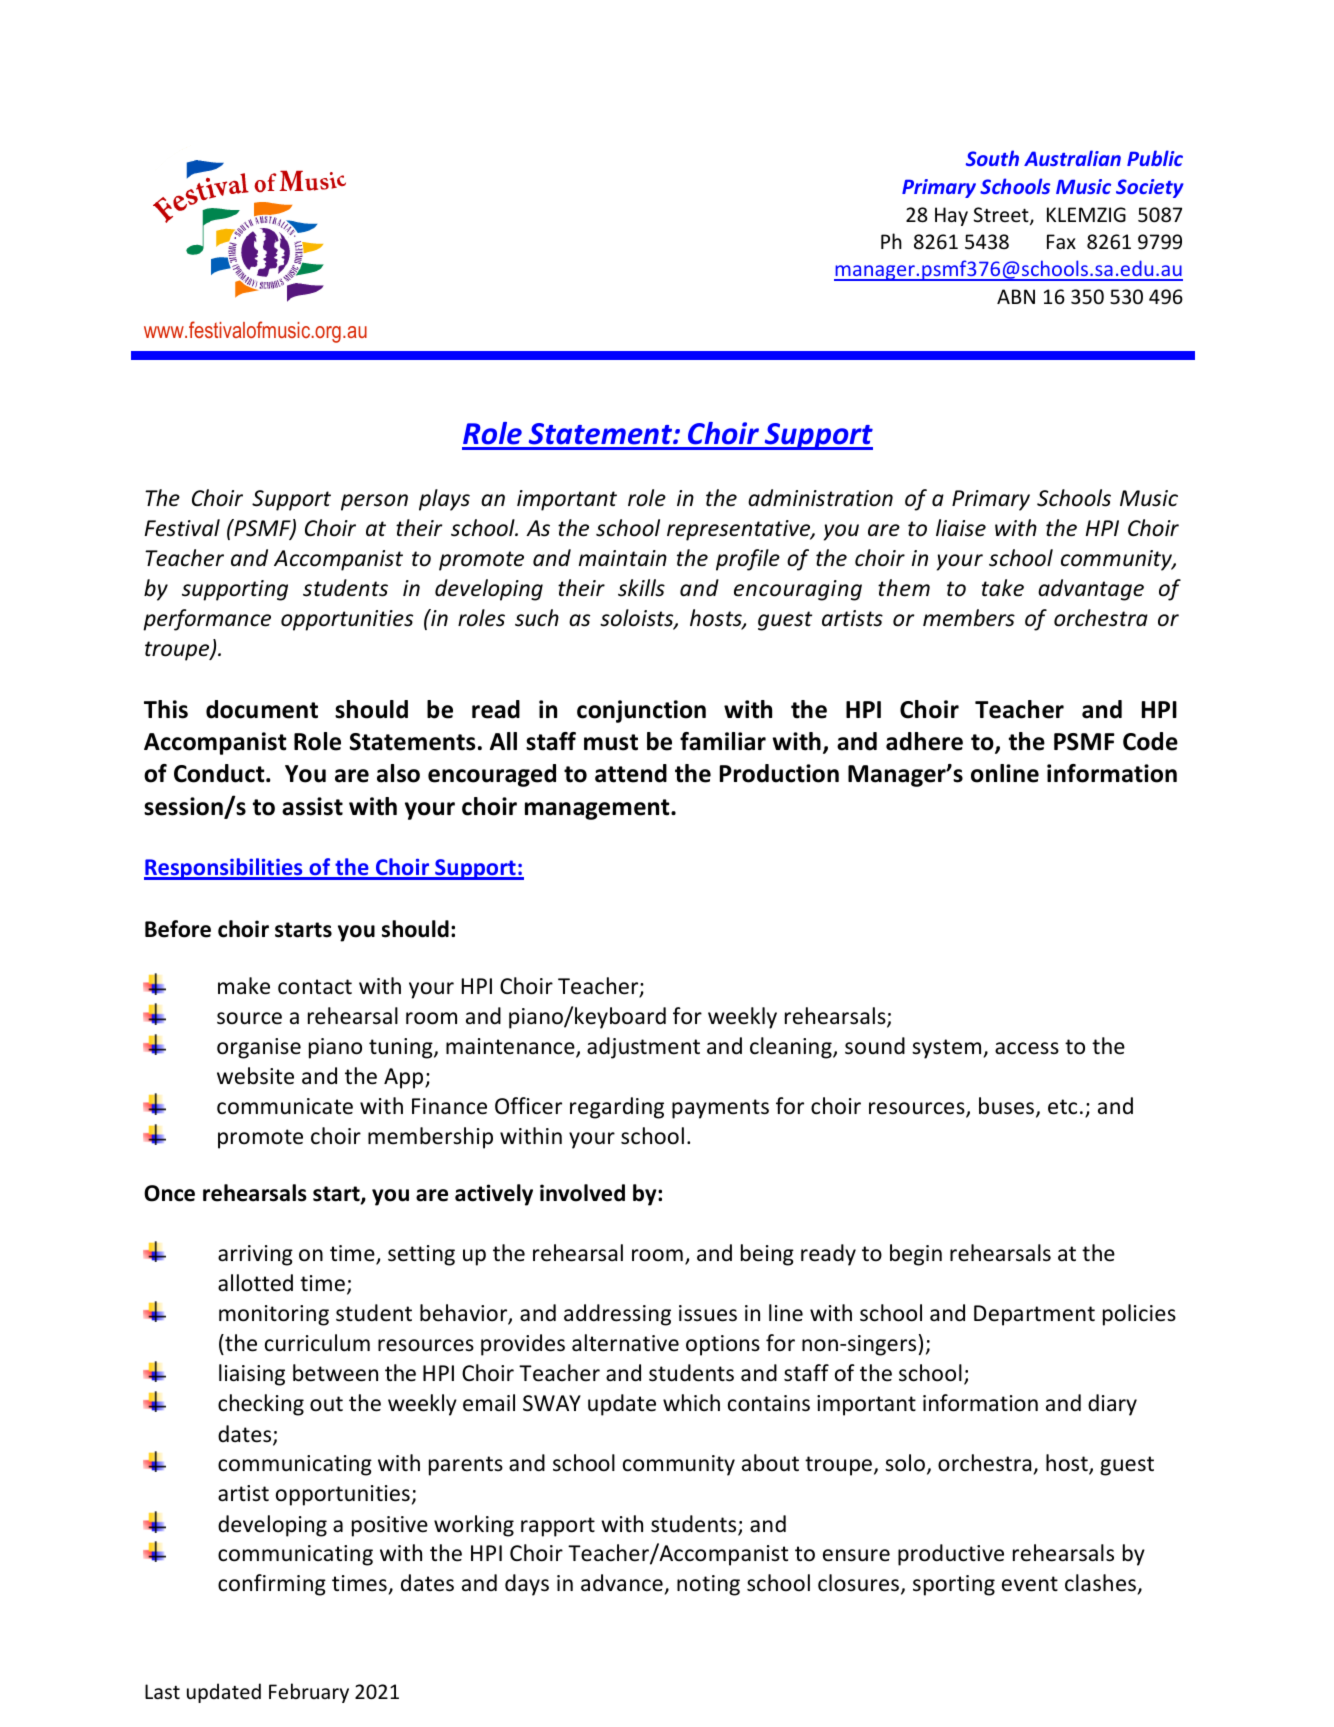  Describe the element at coordinates (312, 806) in the image. I see `assist` at that location.
